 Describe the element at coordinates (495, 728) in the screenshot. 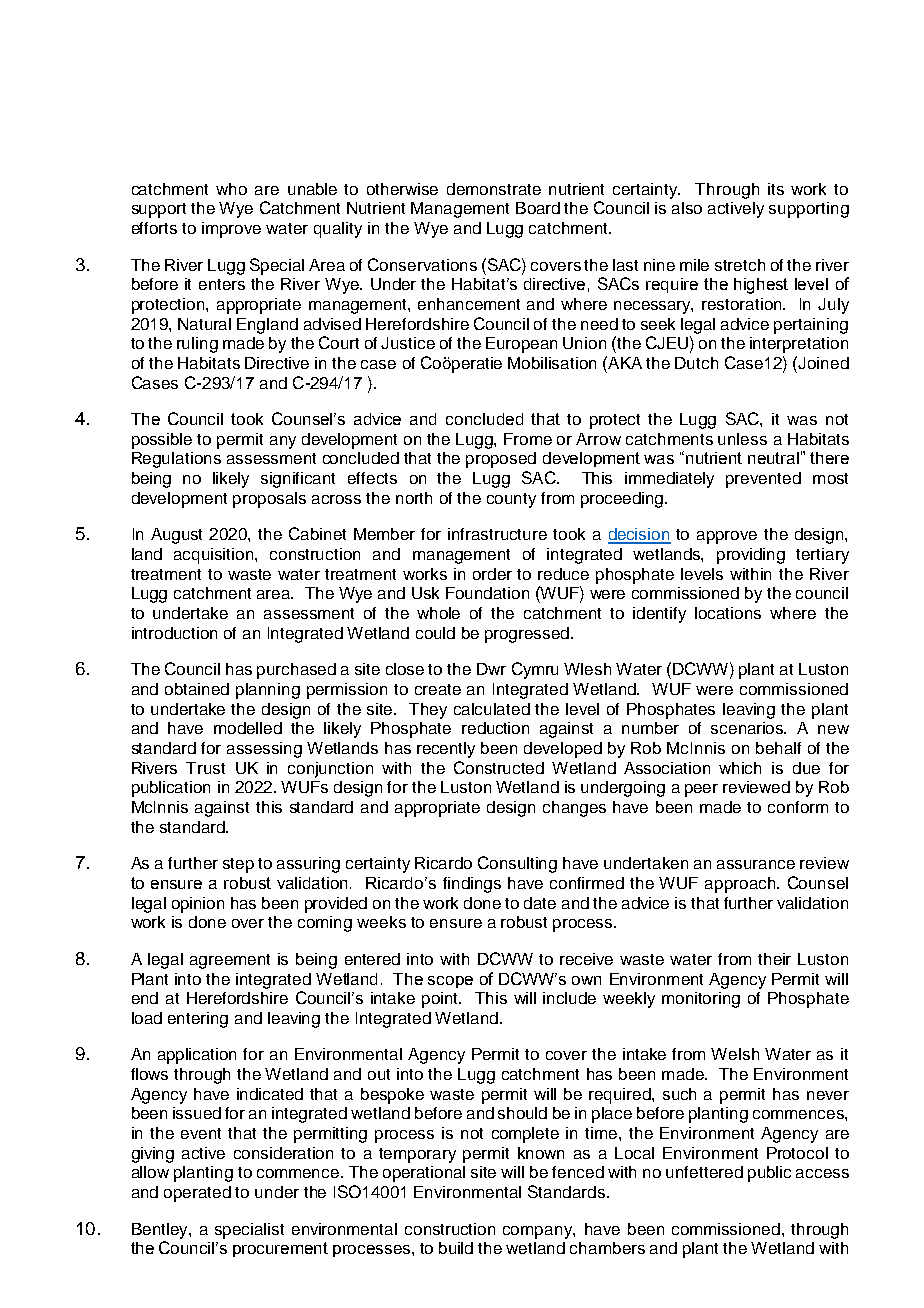

I see `reduction` at that location.
